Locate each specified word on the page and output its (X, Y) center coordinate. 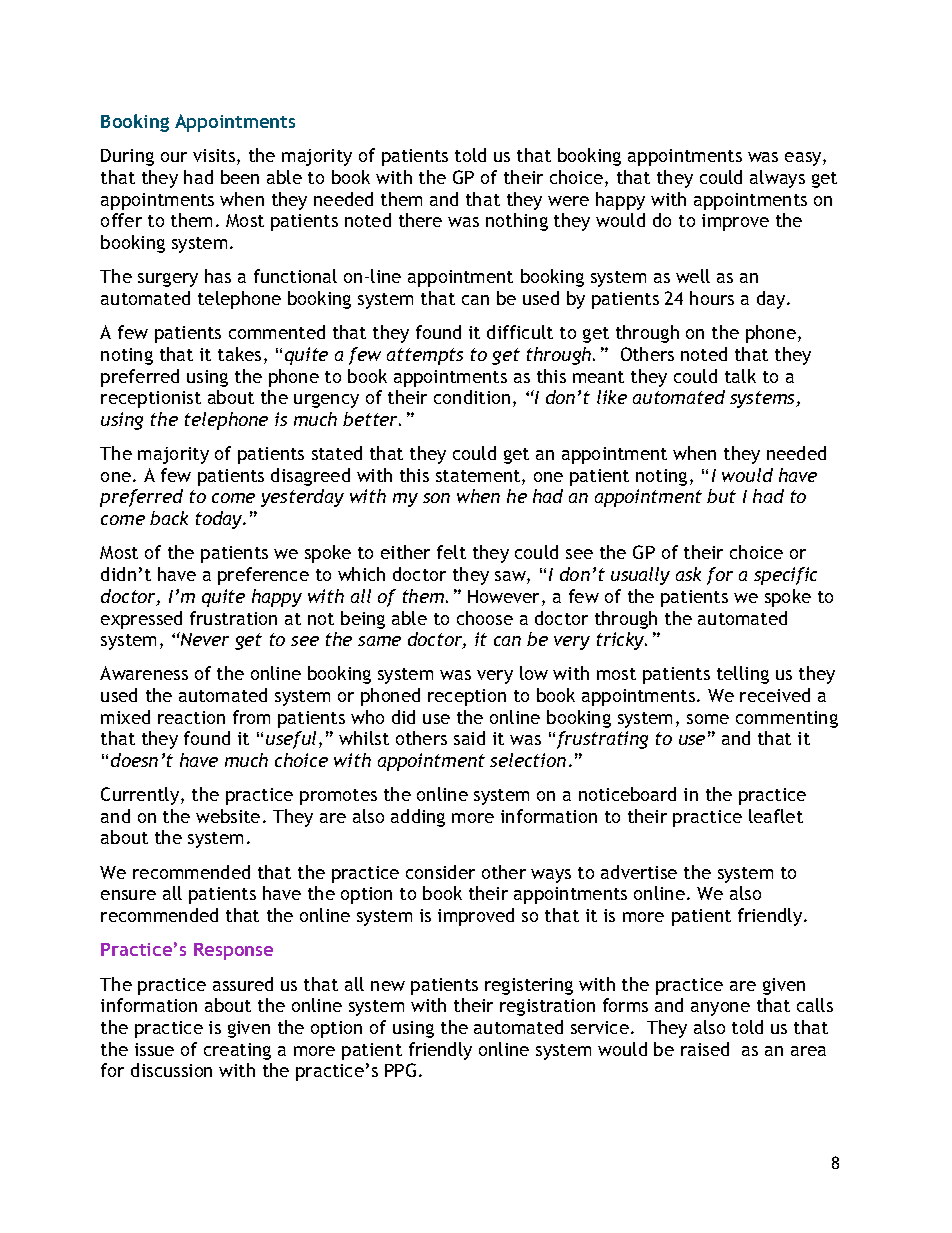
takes (239, 354)
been (240, 177)
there (420, 220)
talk (740, 376)
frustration (233, 618)
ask (688, 574)
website (228, 816)
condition (472, 397)
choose (485, 618)
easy (804, 159)
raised (705, 1049)
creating (237, 1051)
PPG (400, 1070)
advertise (639, 872)
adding (418, 818)
